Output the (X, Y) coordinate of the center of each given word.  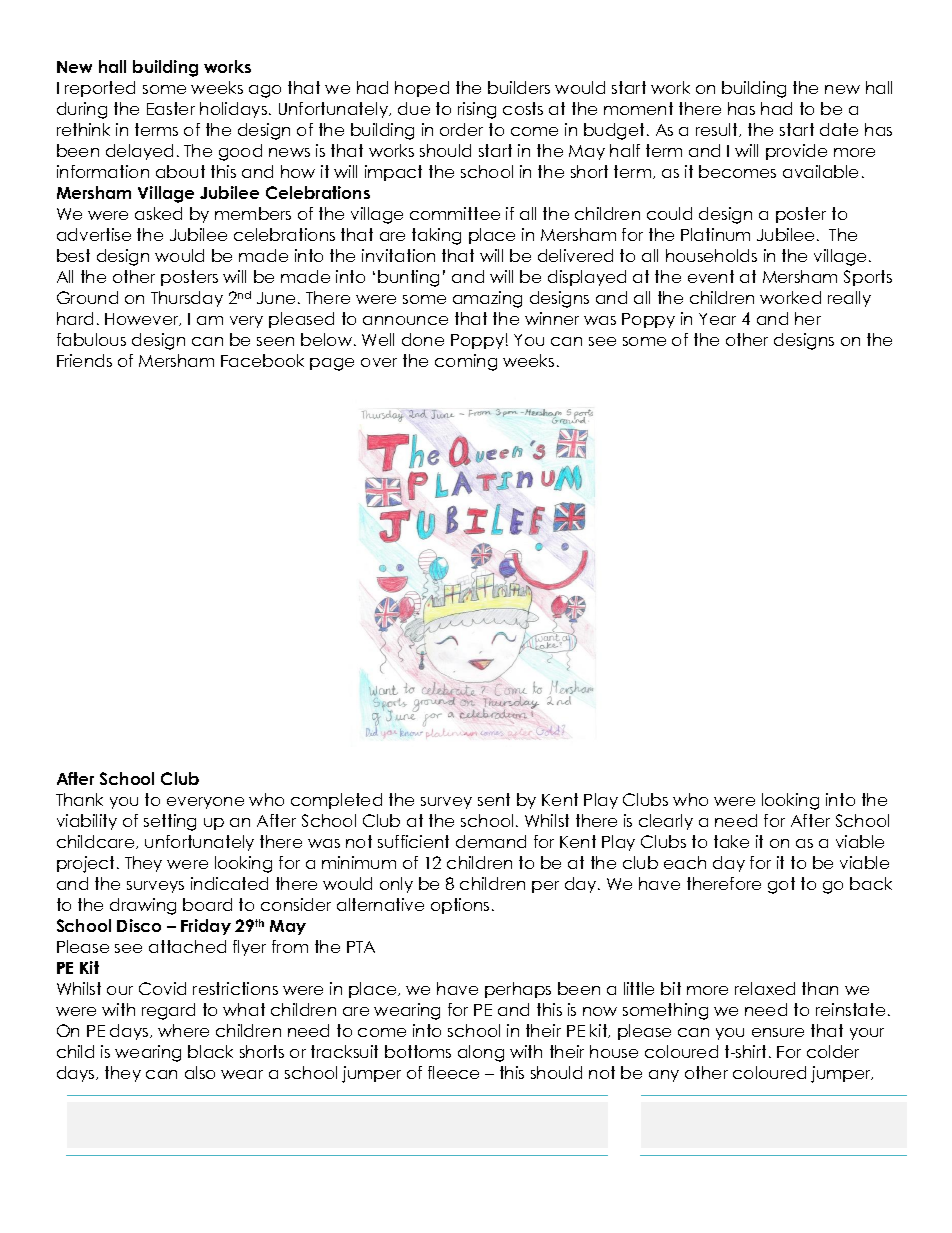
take (731, 841)
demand (491, 841)
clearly (666, 822)
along (481, 1053)
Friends (84, 360)
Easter (171, 108)
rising (477, 110)
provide (796, 152)
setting (170, 822)
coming (466, 362)
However (143, 319)
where (183, 1030)
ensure (778, 1032)
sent (494, 799)
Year (717, 319)
